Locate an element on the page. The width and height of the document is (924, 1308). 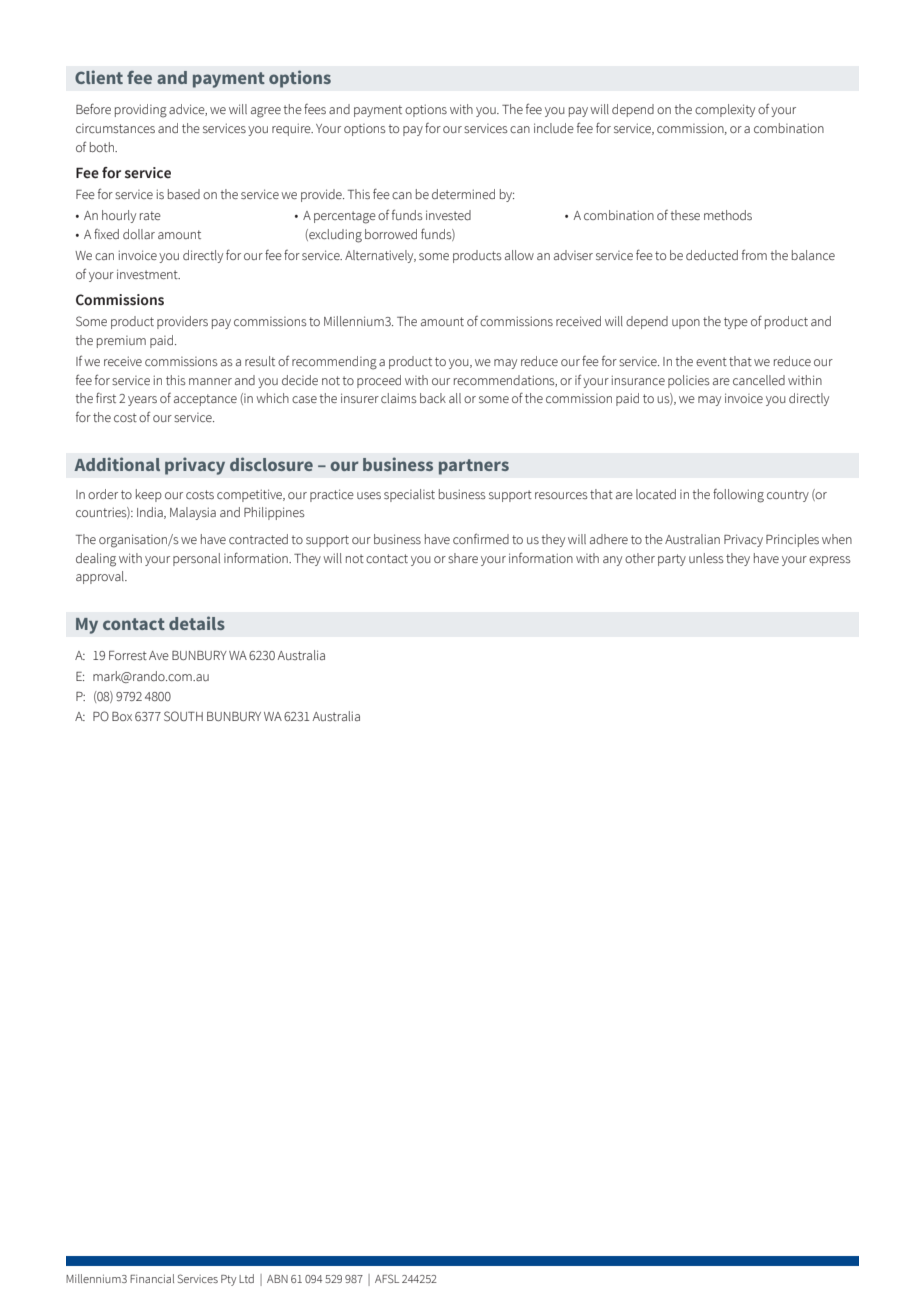
Malaysia is located at coordinates (193, 513).
